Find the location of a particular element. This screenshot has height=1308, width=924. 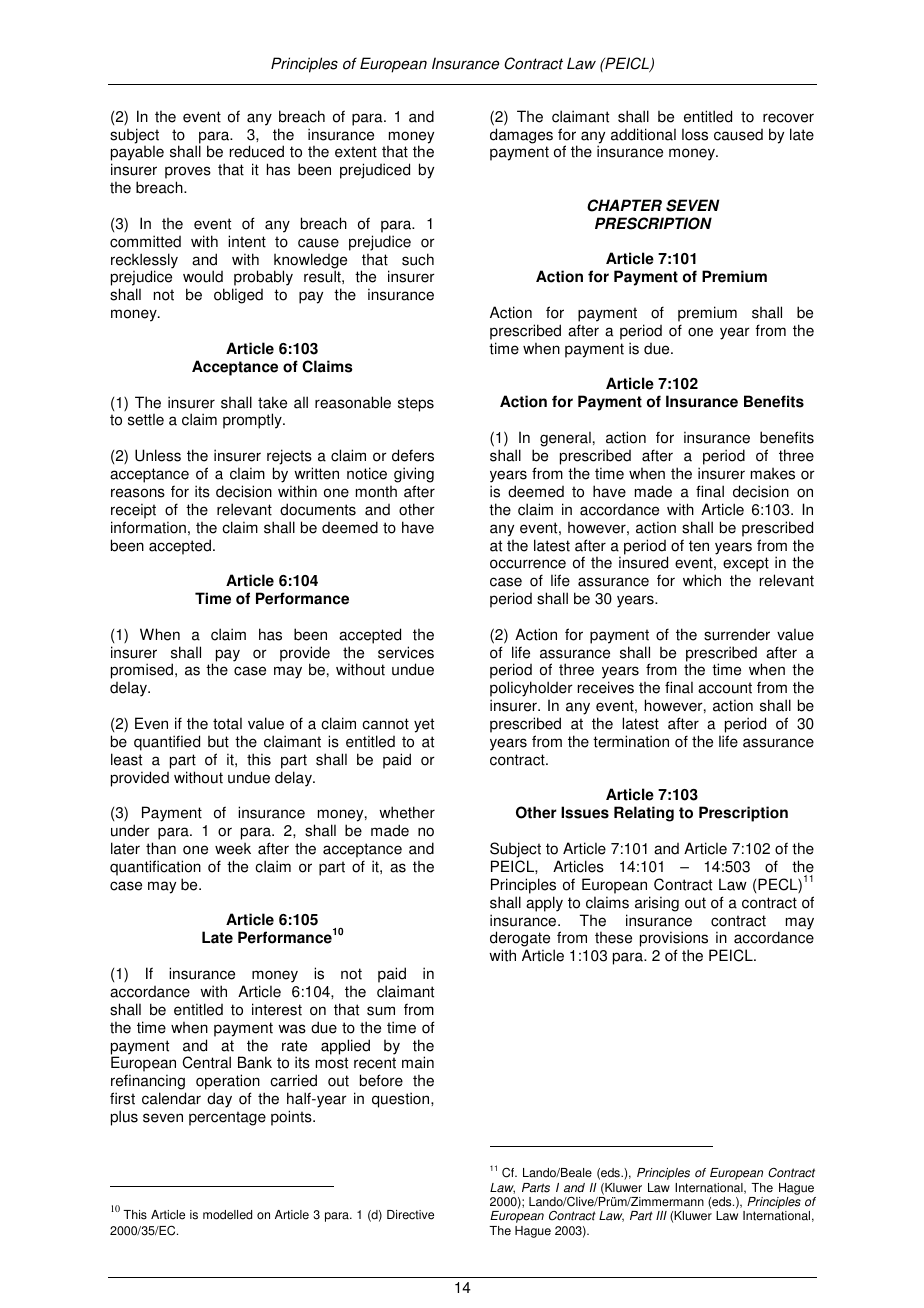

account is located at coordinates (725, 688).
